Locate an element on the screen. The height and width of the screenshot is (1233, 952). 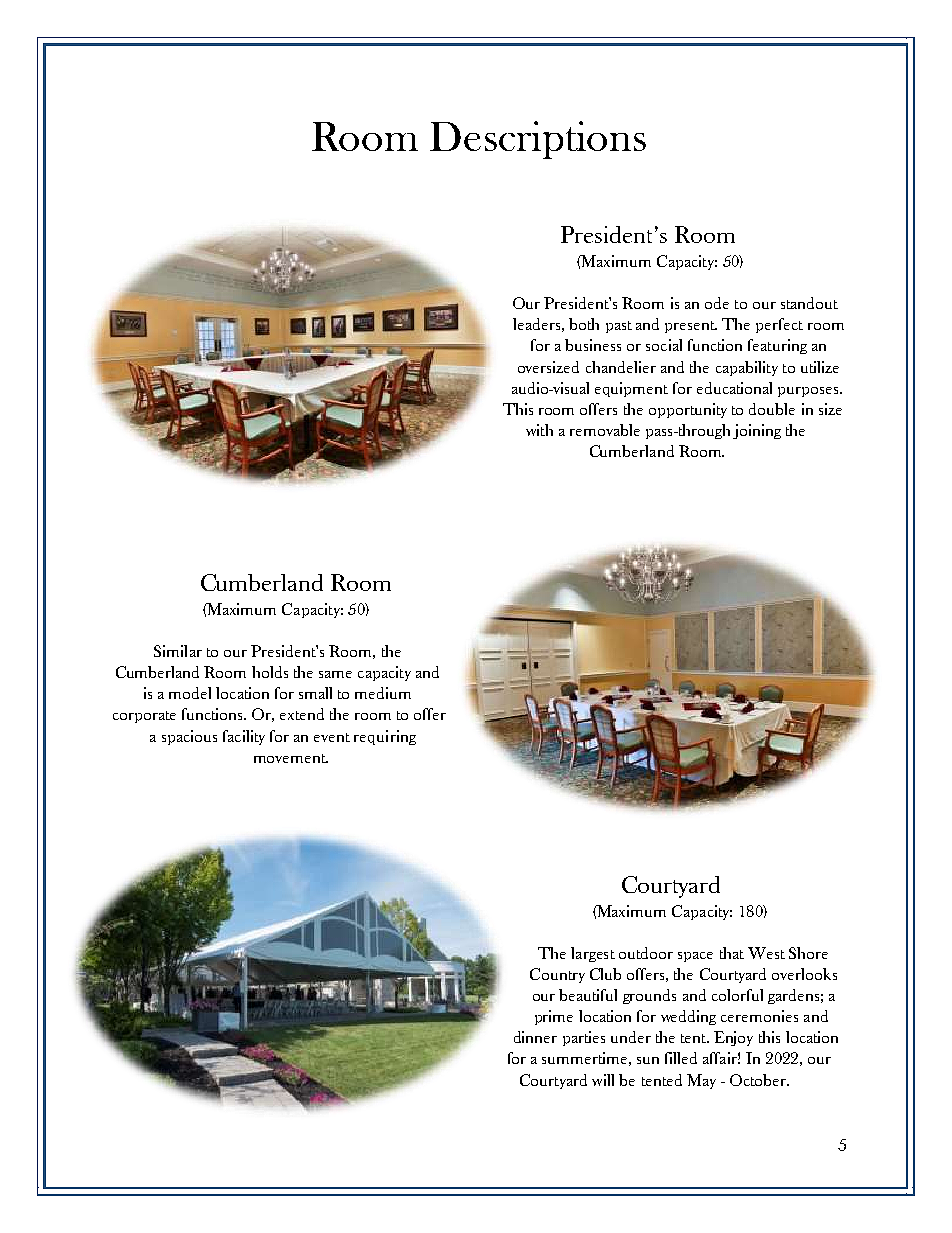
prime is located at coordinates (554, 1017).
